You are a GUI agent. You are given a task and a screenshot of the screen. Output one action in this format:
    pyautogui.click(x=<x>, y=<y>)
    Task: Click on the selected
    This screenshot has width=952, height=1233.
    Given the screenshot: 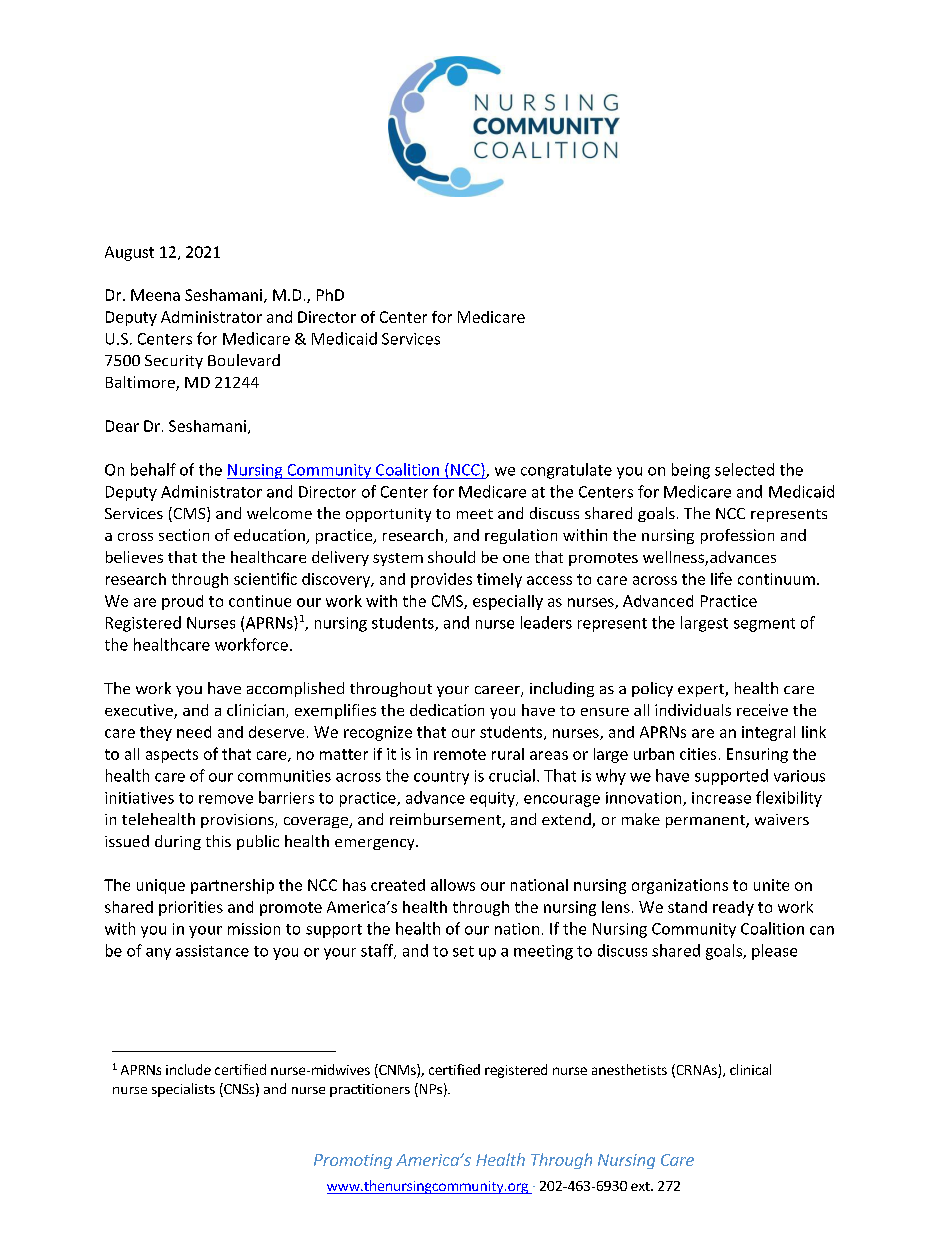 What is the action you would take?
    pyautogui.click(x=744, y=469)
